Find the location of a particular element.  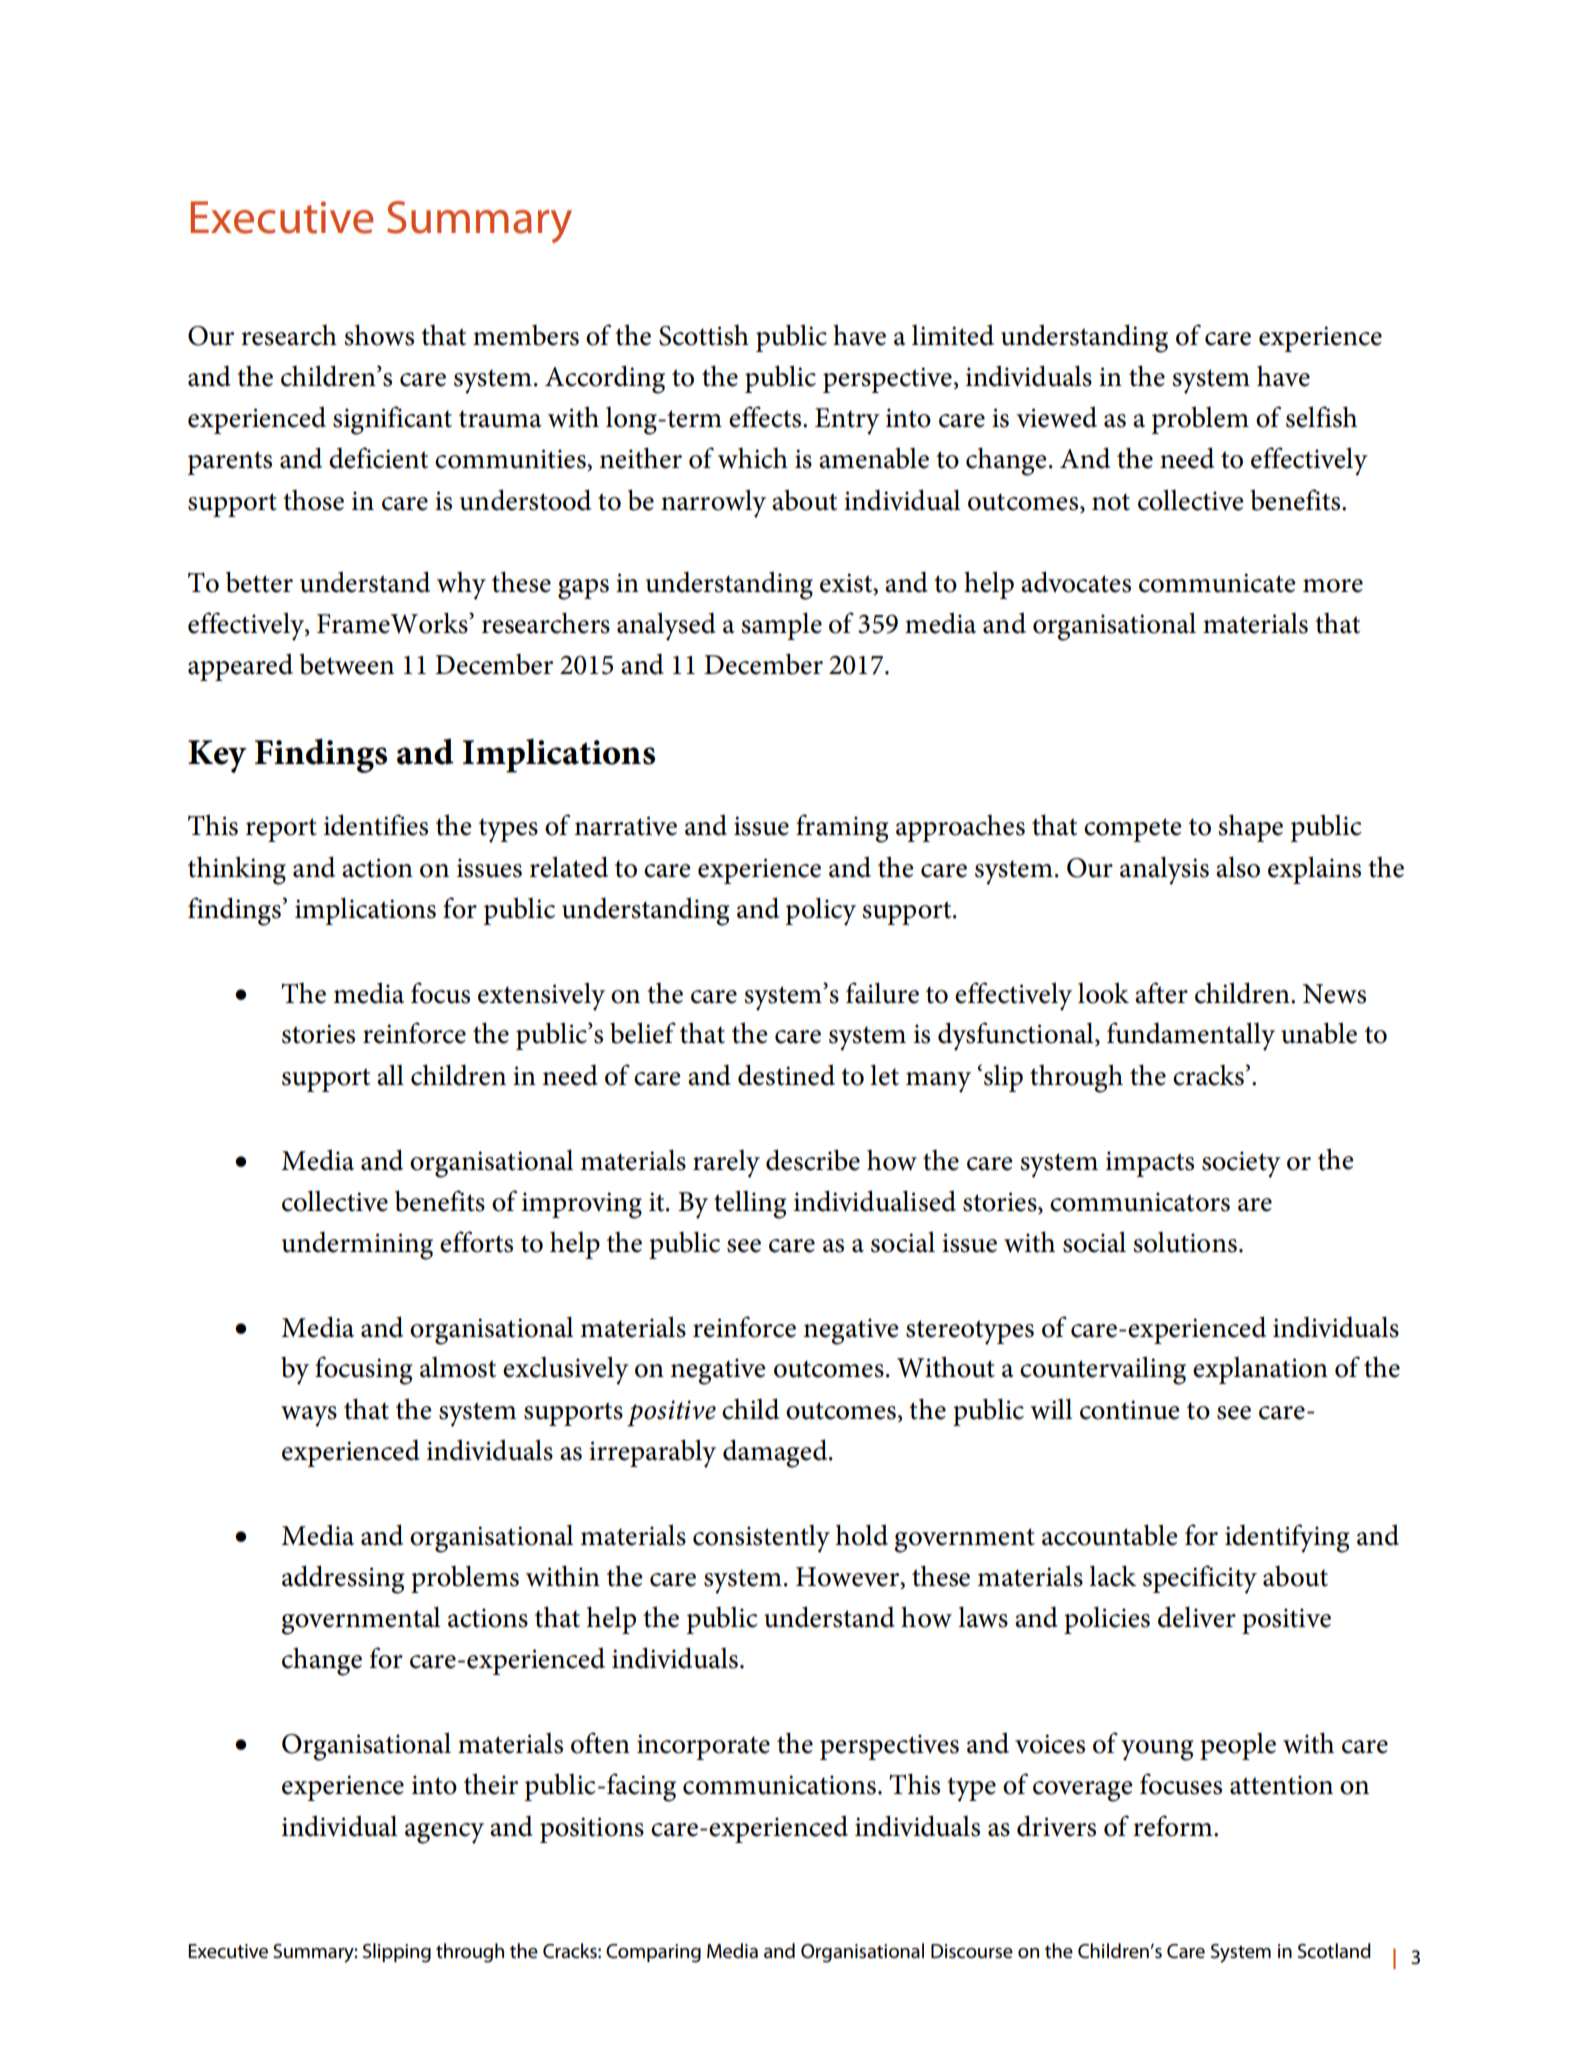

selfish is located at coordinates (1321, 417).
